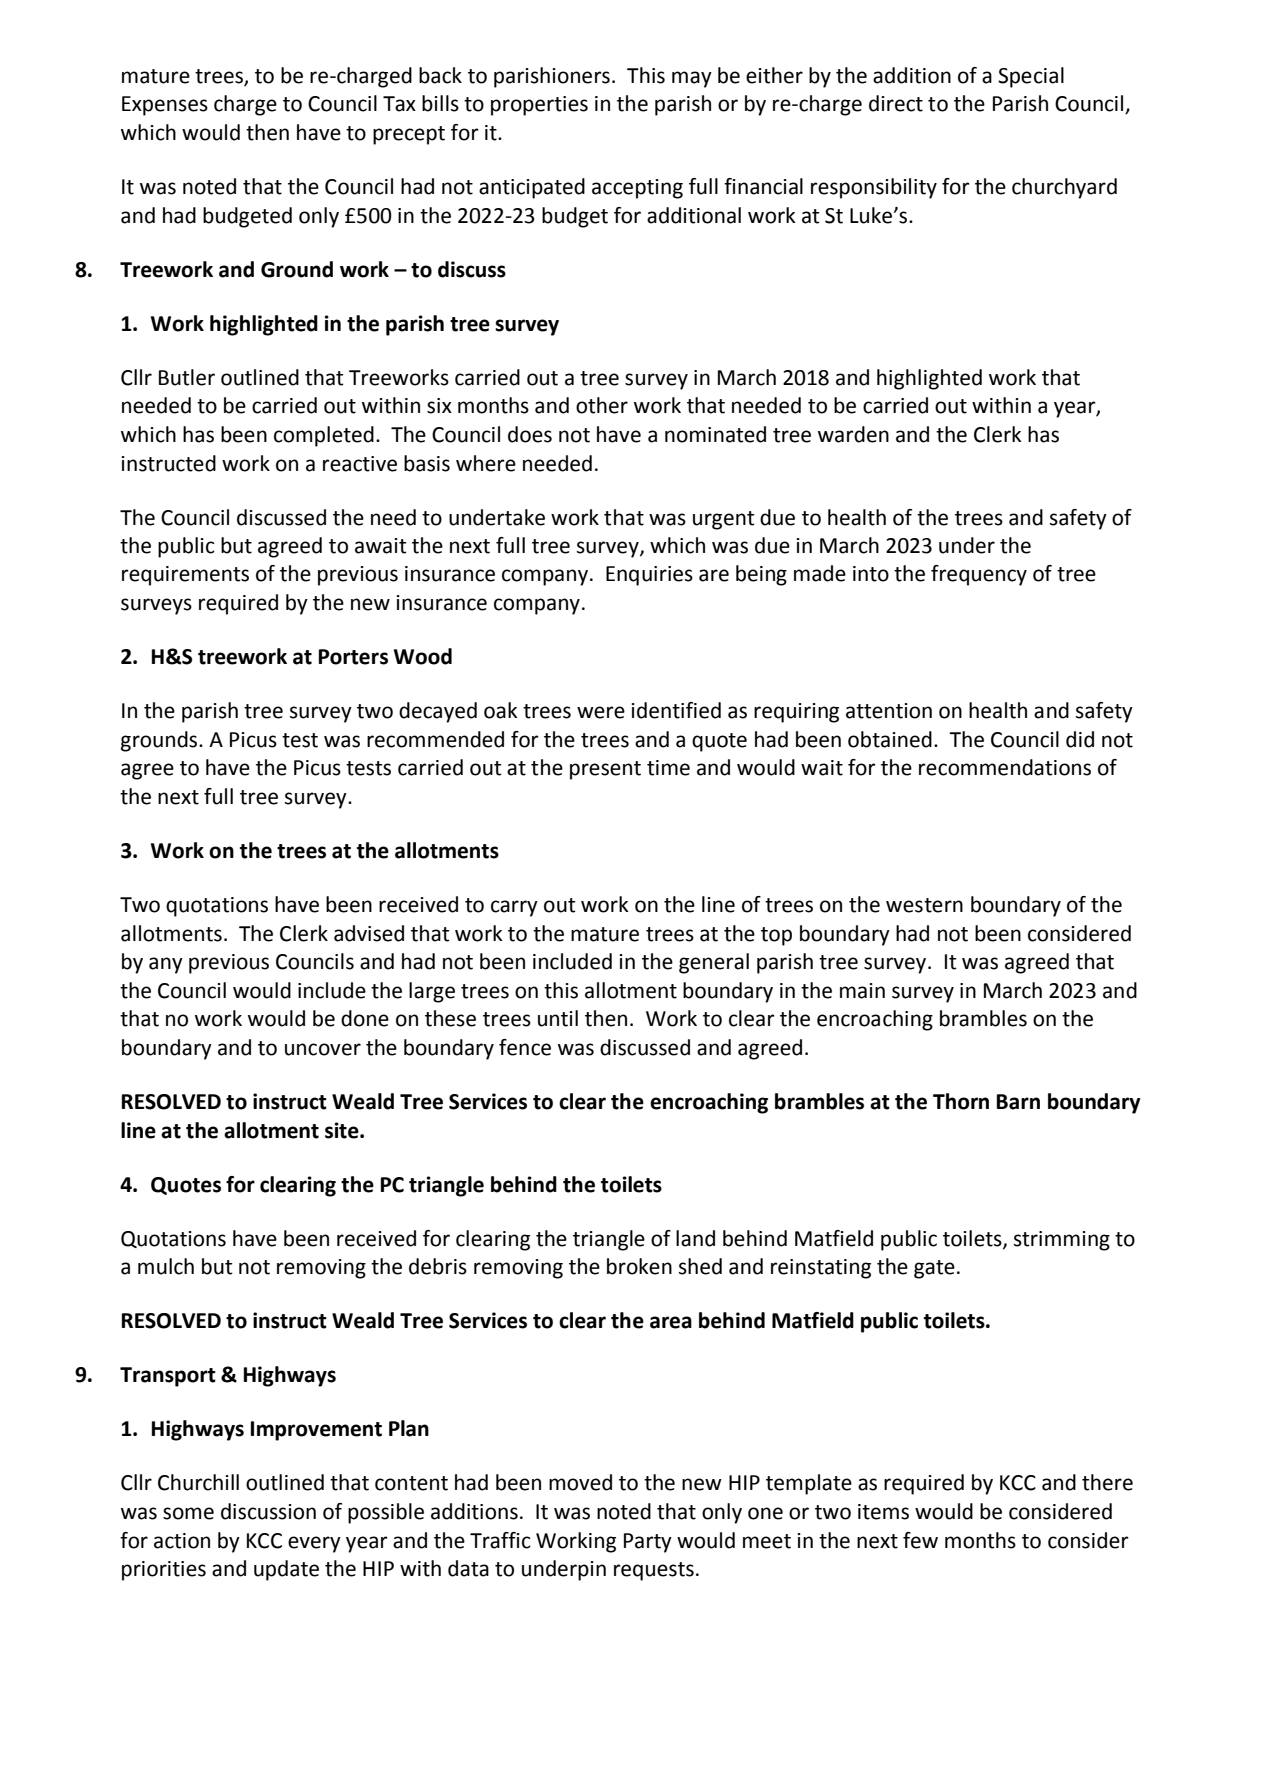 The height and width of the screenshot is (1790, 1266). Describe the element at coordinates (1018, 1102) in the screenshot. I see `Barn` at that location.
